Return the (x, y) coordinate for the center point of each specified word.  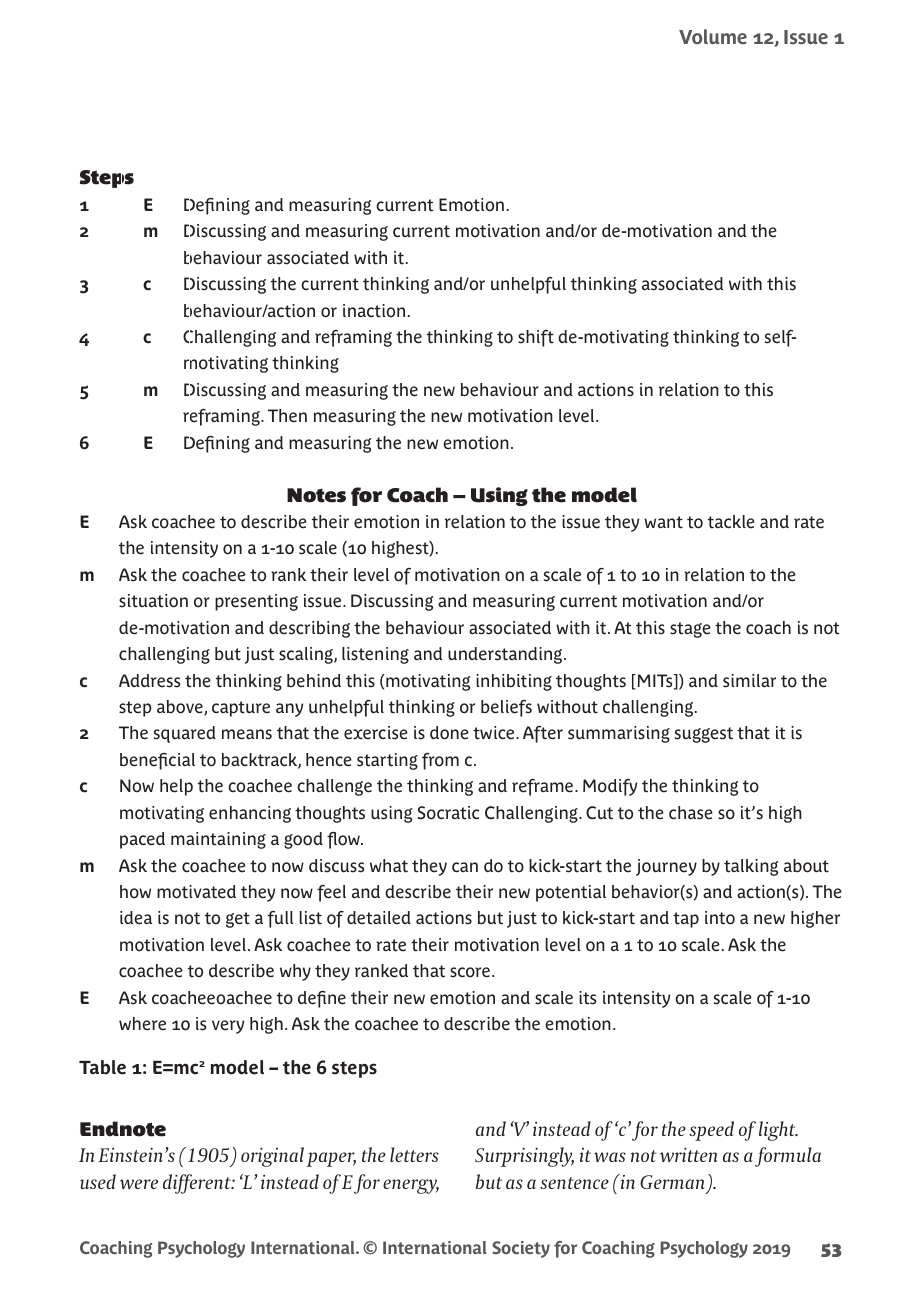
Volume (713, 37)
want (663, 522)
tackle (731, 522)
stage (690, 630)
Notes (316, 495)
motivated (196, 892)
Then (287, 416)
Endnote (123, 1129)
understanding (506, 655)
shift (536, 338)
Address (149, 681)
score (470, 972)
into (720, 918)
